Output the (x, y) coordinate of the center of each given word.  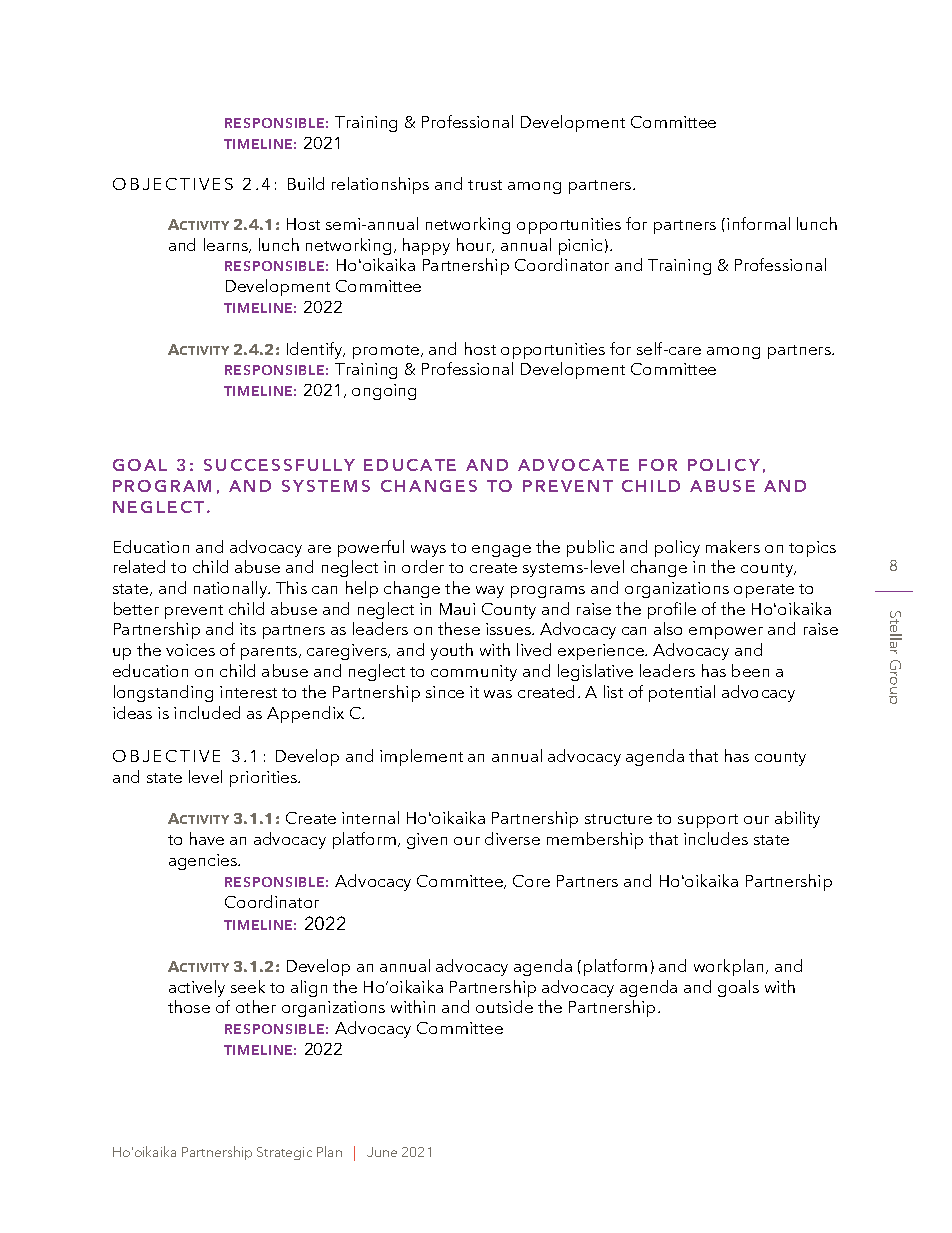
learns (227, 245)
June (382, 1152)
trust (485, 185)
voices (190, 650)
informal (758, 223)
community (474, 673)
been (750, 670)
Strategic (284, 1153)
